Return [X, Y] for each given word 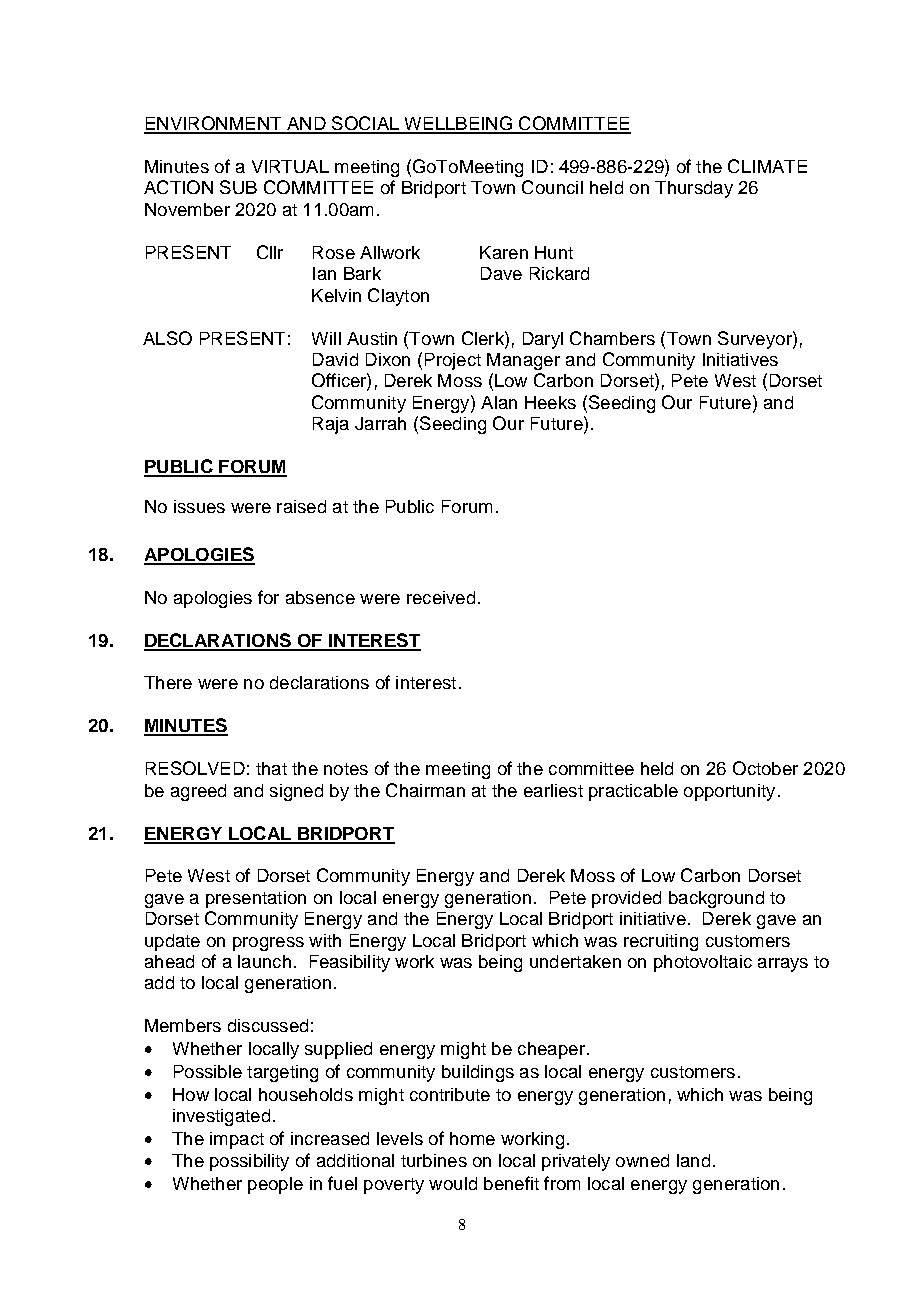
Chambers [612, 338]
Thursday [694, 189]
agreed [198, 792]
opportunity [729, 792]
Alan [499, 402]
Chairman [425, 790]
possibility [249, 1162]
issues [199, 506]
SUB [238, 187]
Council [552, 187]
